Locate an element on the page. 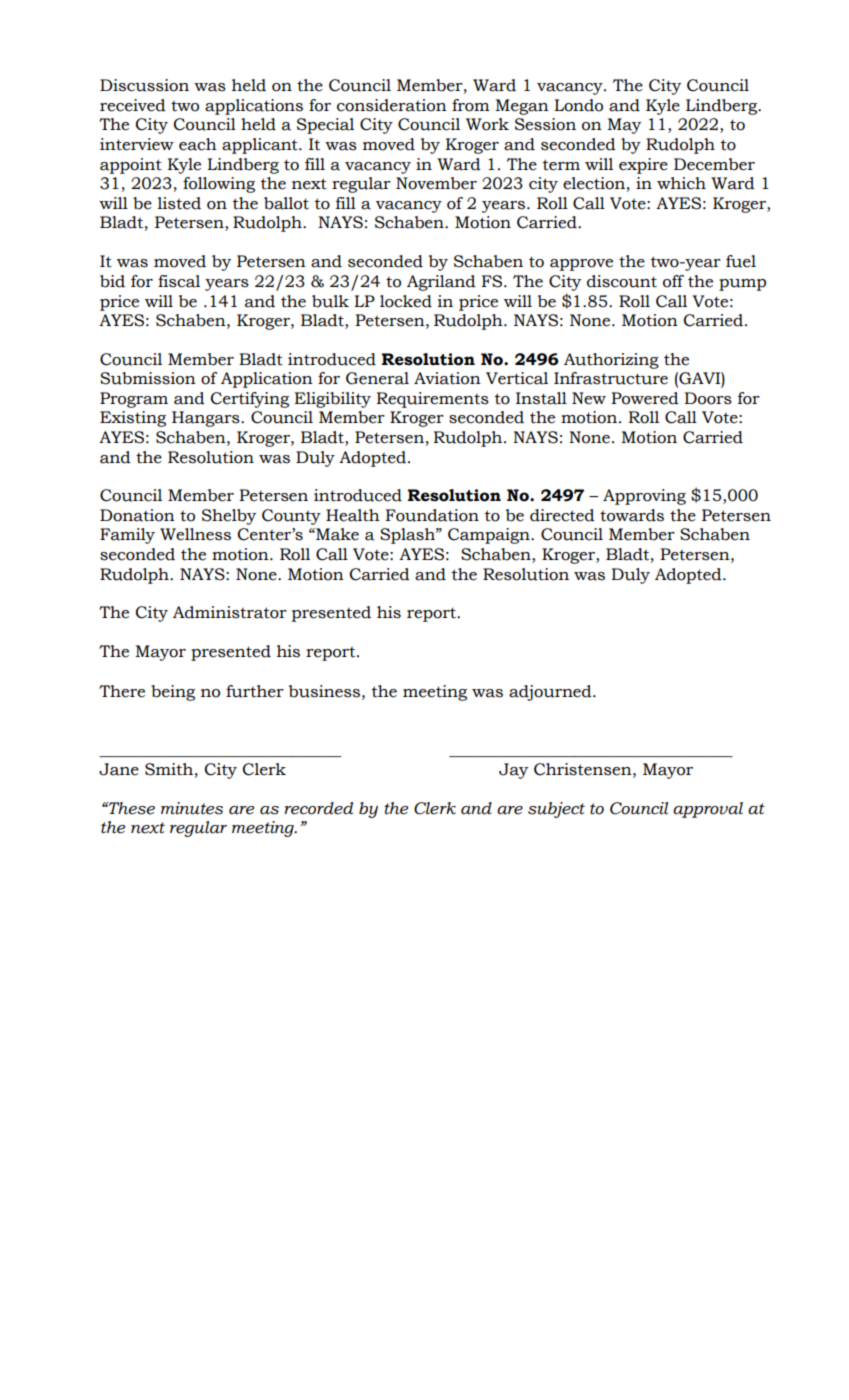 The height and width of the document is (1400, 849). directed is located at coordinates (562, 515).
